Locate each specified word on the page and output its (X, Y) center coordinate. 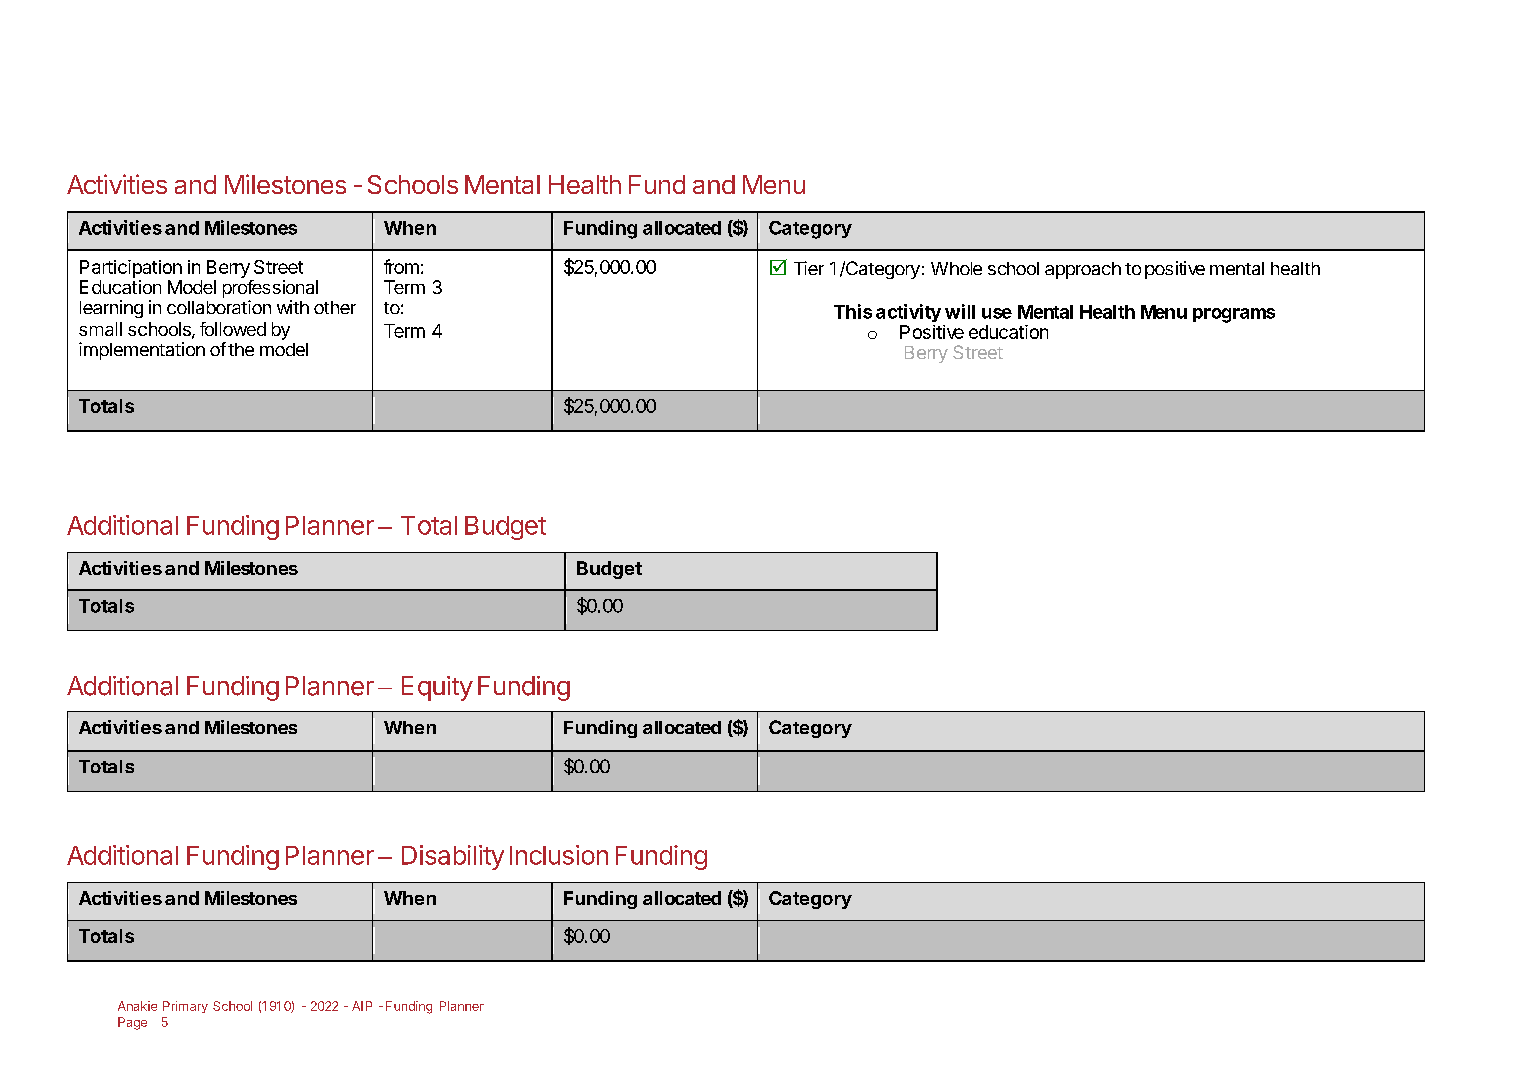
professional (270, 289)
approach (1083, 270)
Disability (453, 857)
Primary (185, 1007)
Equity (437, 688)
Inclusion (559, 855)
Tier (809, 268)
